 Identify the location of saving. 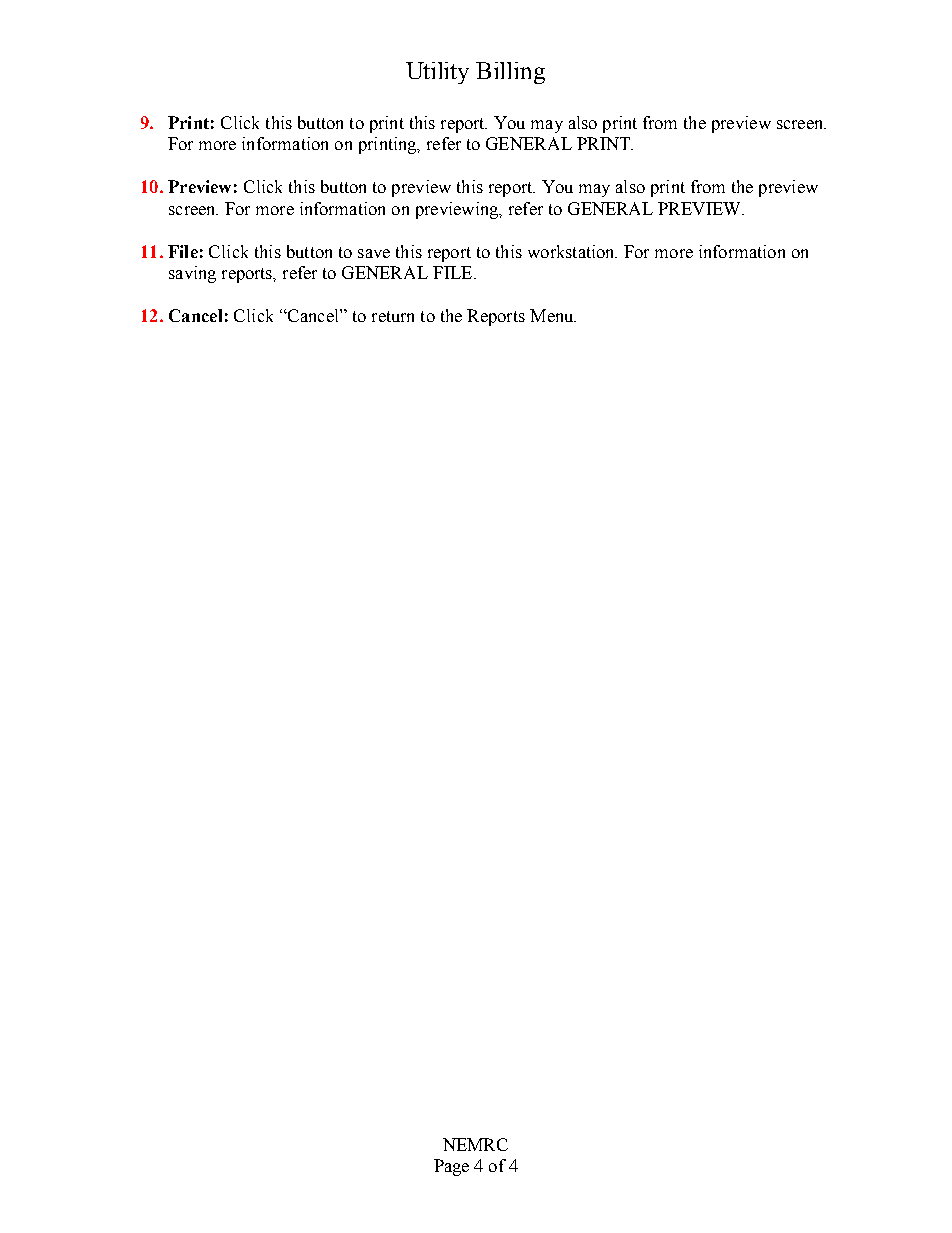
(192, 274).
